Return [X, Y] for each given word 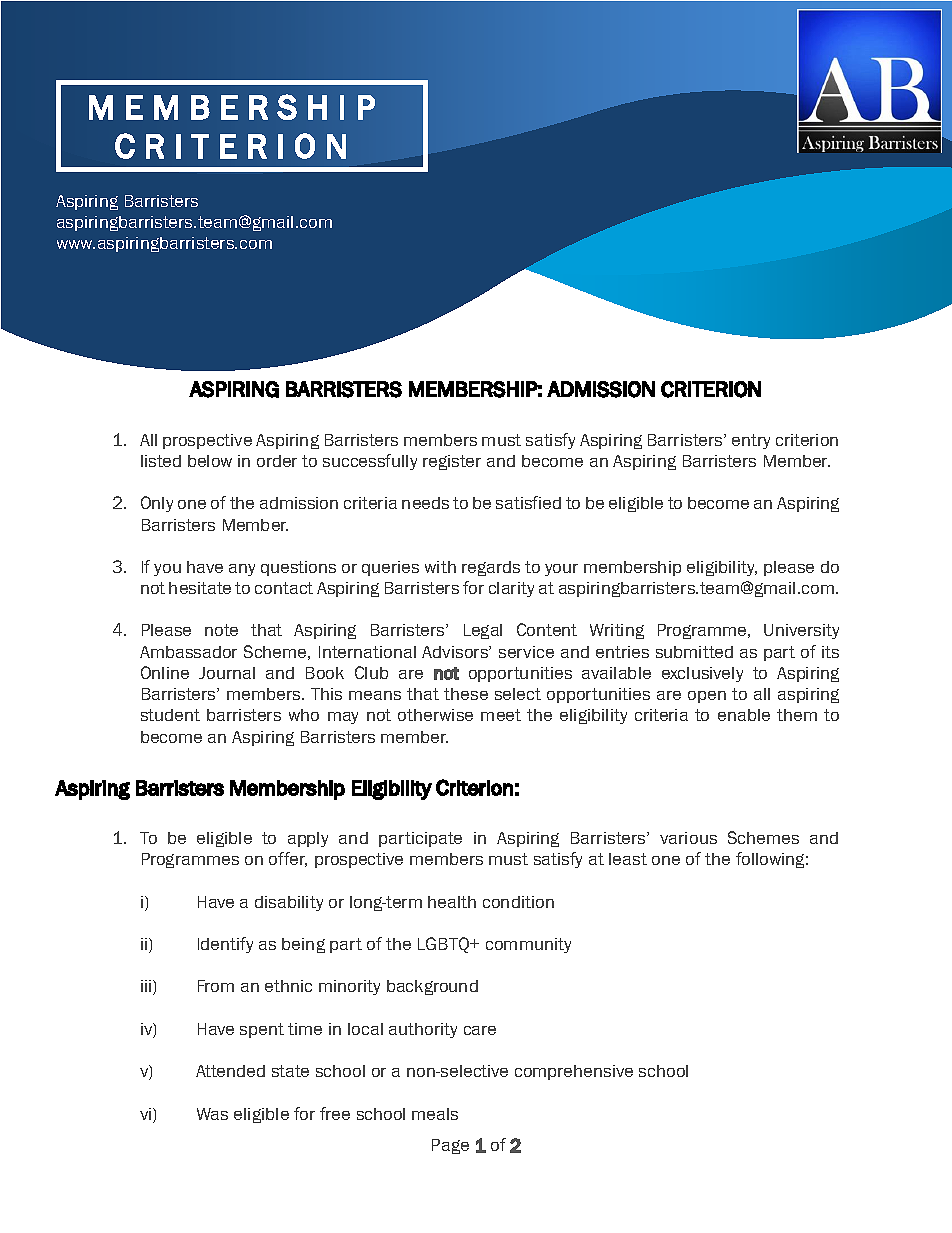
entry [751, 441]
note [221, 630]
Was [212, 1114]
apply [308, 839]
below [210, 461]
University [801, 631]
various [688, 838]
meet [501, 715]
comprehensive [574, 1072]
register [452, 462]
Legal [483, 631]
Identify [225, 945]
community [528, 945]
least [628, 859]
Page [450, 1146]
